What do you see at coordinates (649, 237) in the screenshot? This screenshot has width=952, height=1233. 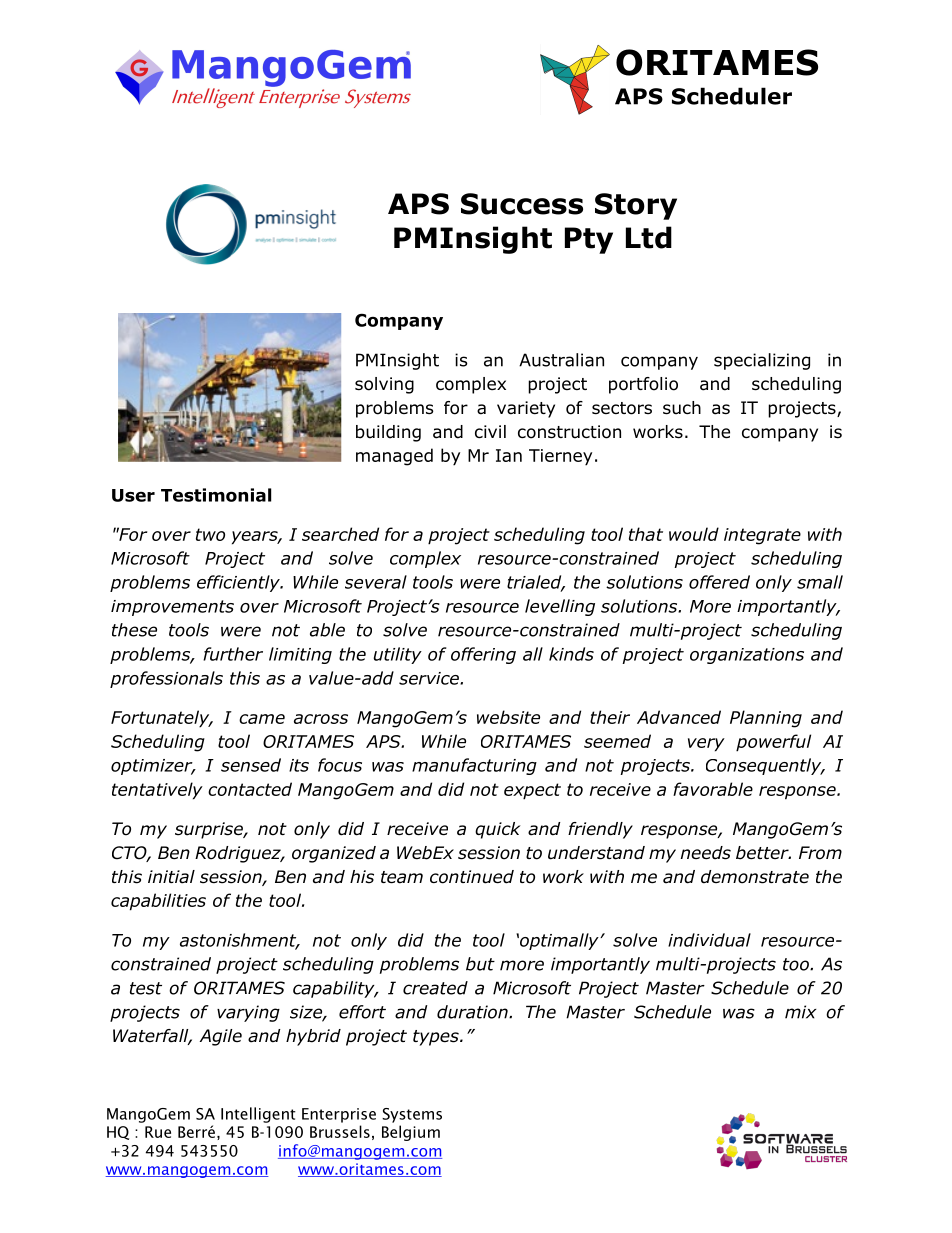 I see `Ltd` at bounding box center [649, 237].
